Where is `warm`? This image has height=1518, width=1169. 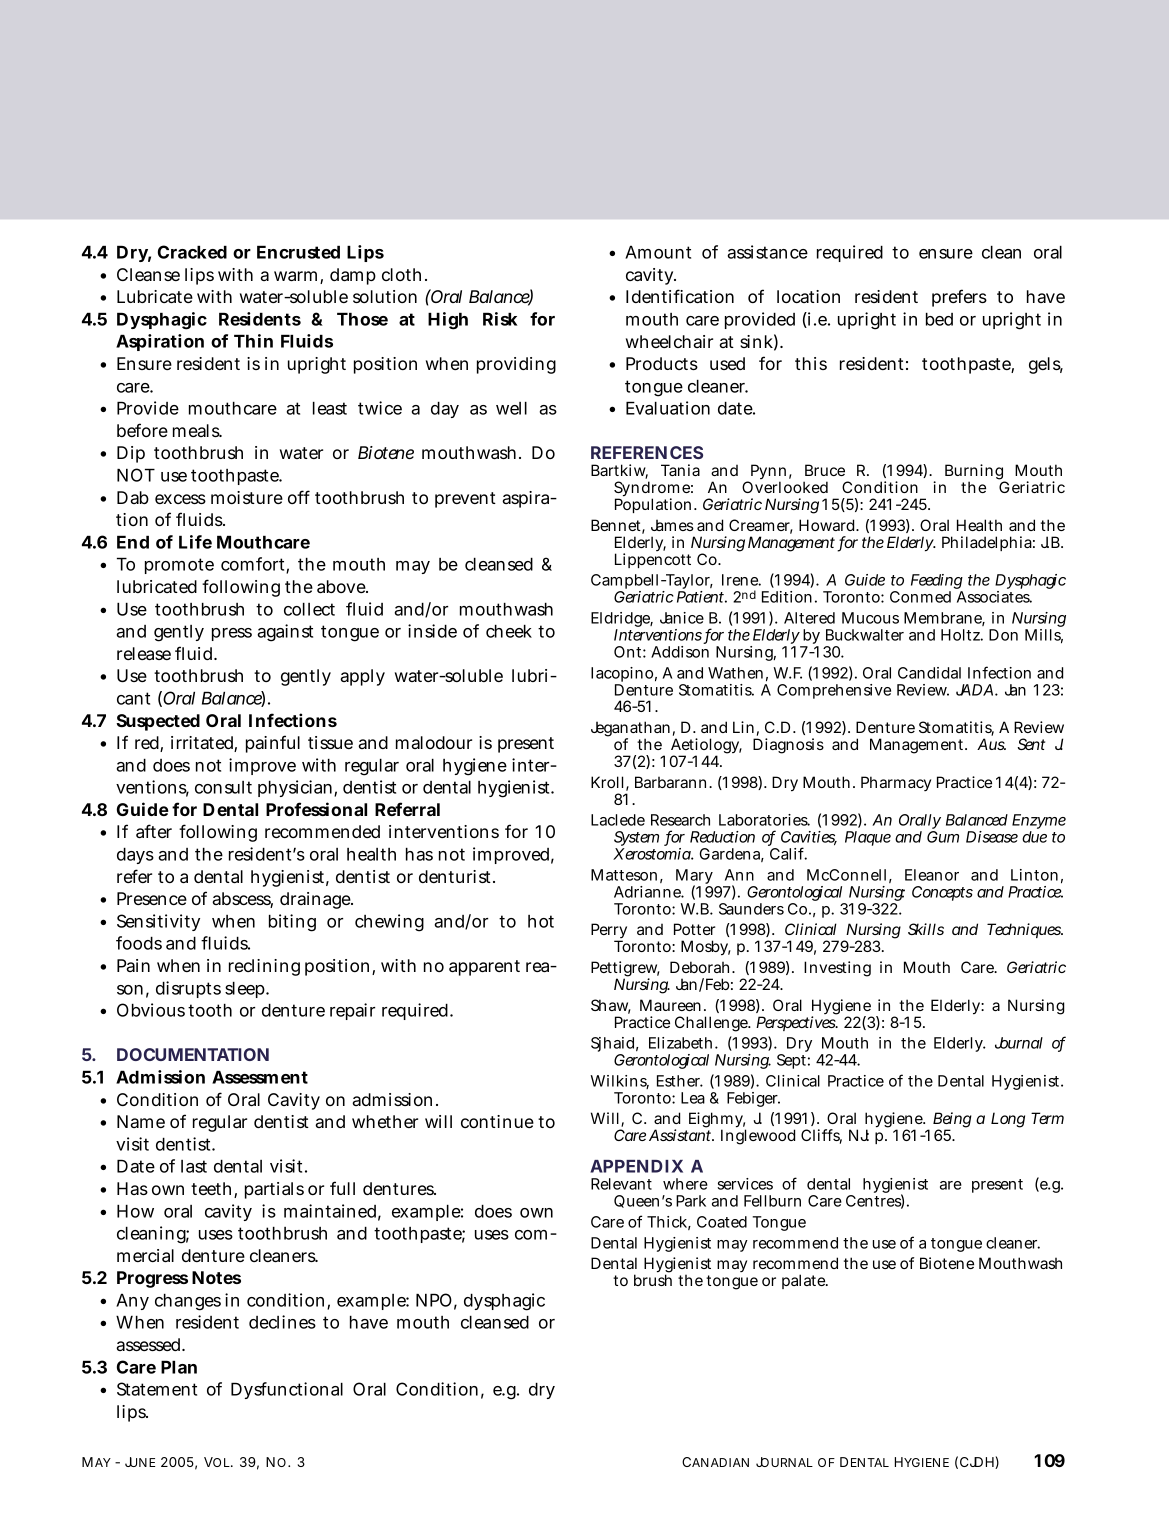
warm is located at coordinates (295, 276).
